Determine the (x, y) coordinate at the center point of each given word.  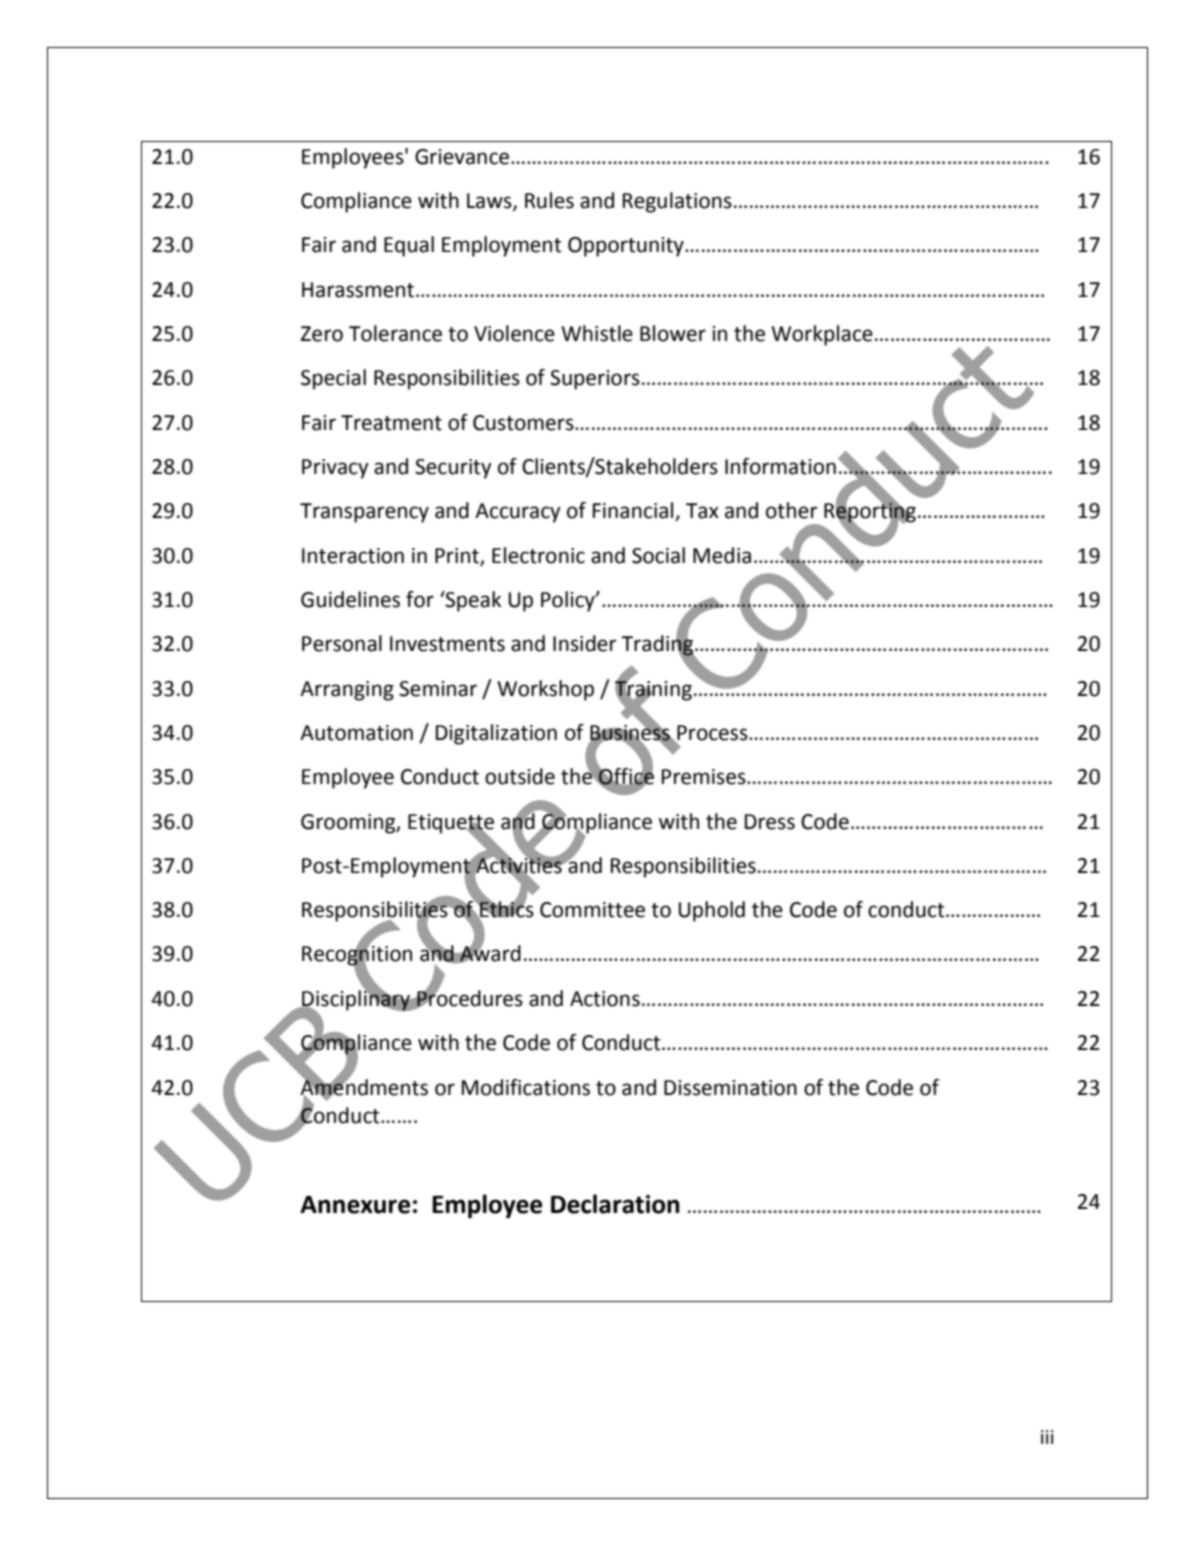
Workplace (822, 335)
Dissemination (730, 1088)
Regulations (677, 202)
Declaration (615, 1204)
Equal (409, 246)
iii (1047, 1437)
